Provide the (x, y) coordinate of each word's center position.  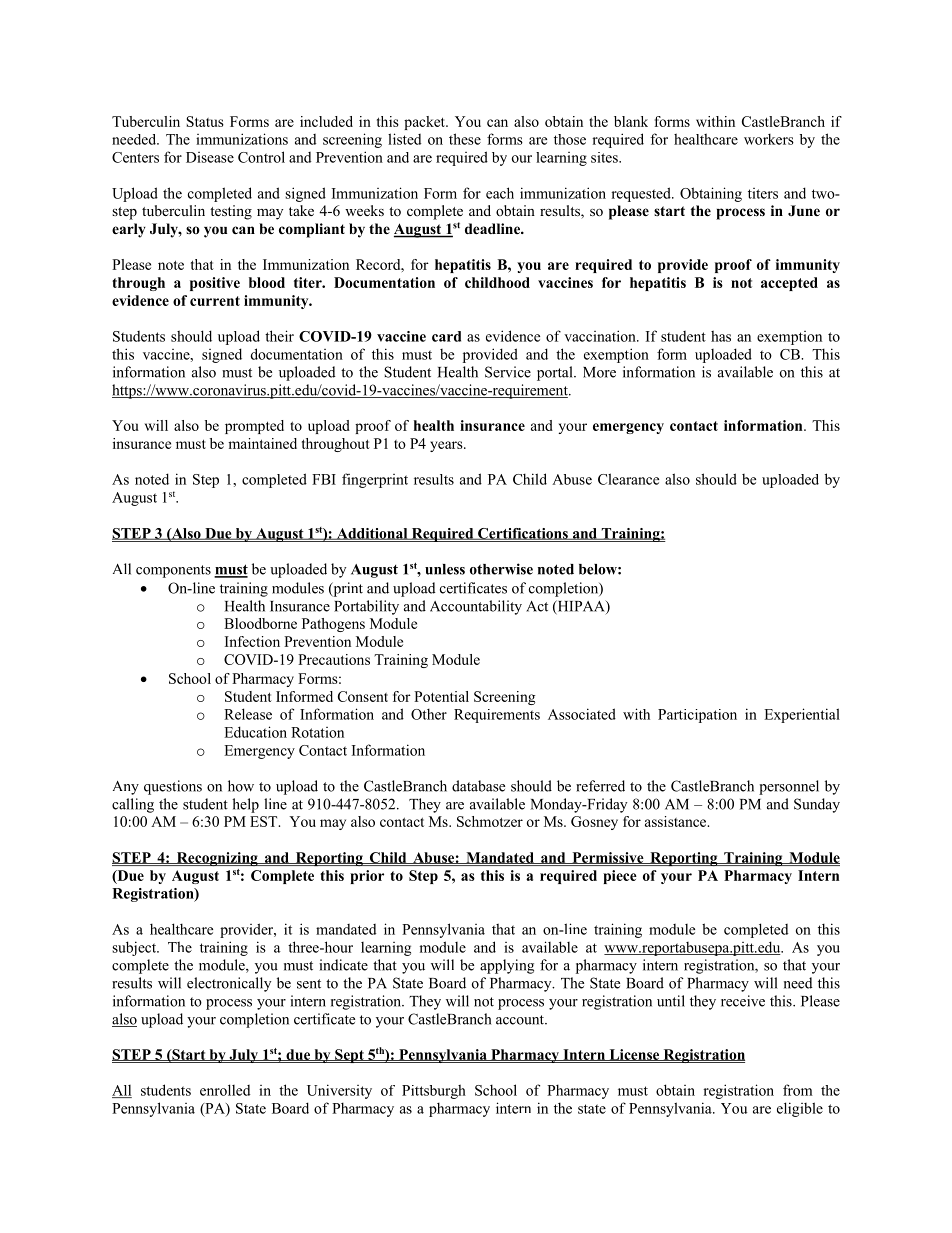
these (465, 139)
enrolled (225, 1090)
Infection (252, 641)
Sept (349, 1056)
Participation (697, 716)
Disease (210, 157)
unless (445, 569)
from (798, 1090)
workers (769, 139)
